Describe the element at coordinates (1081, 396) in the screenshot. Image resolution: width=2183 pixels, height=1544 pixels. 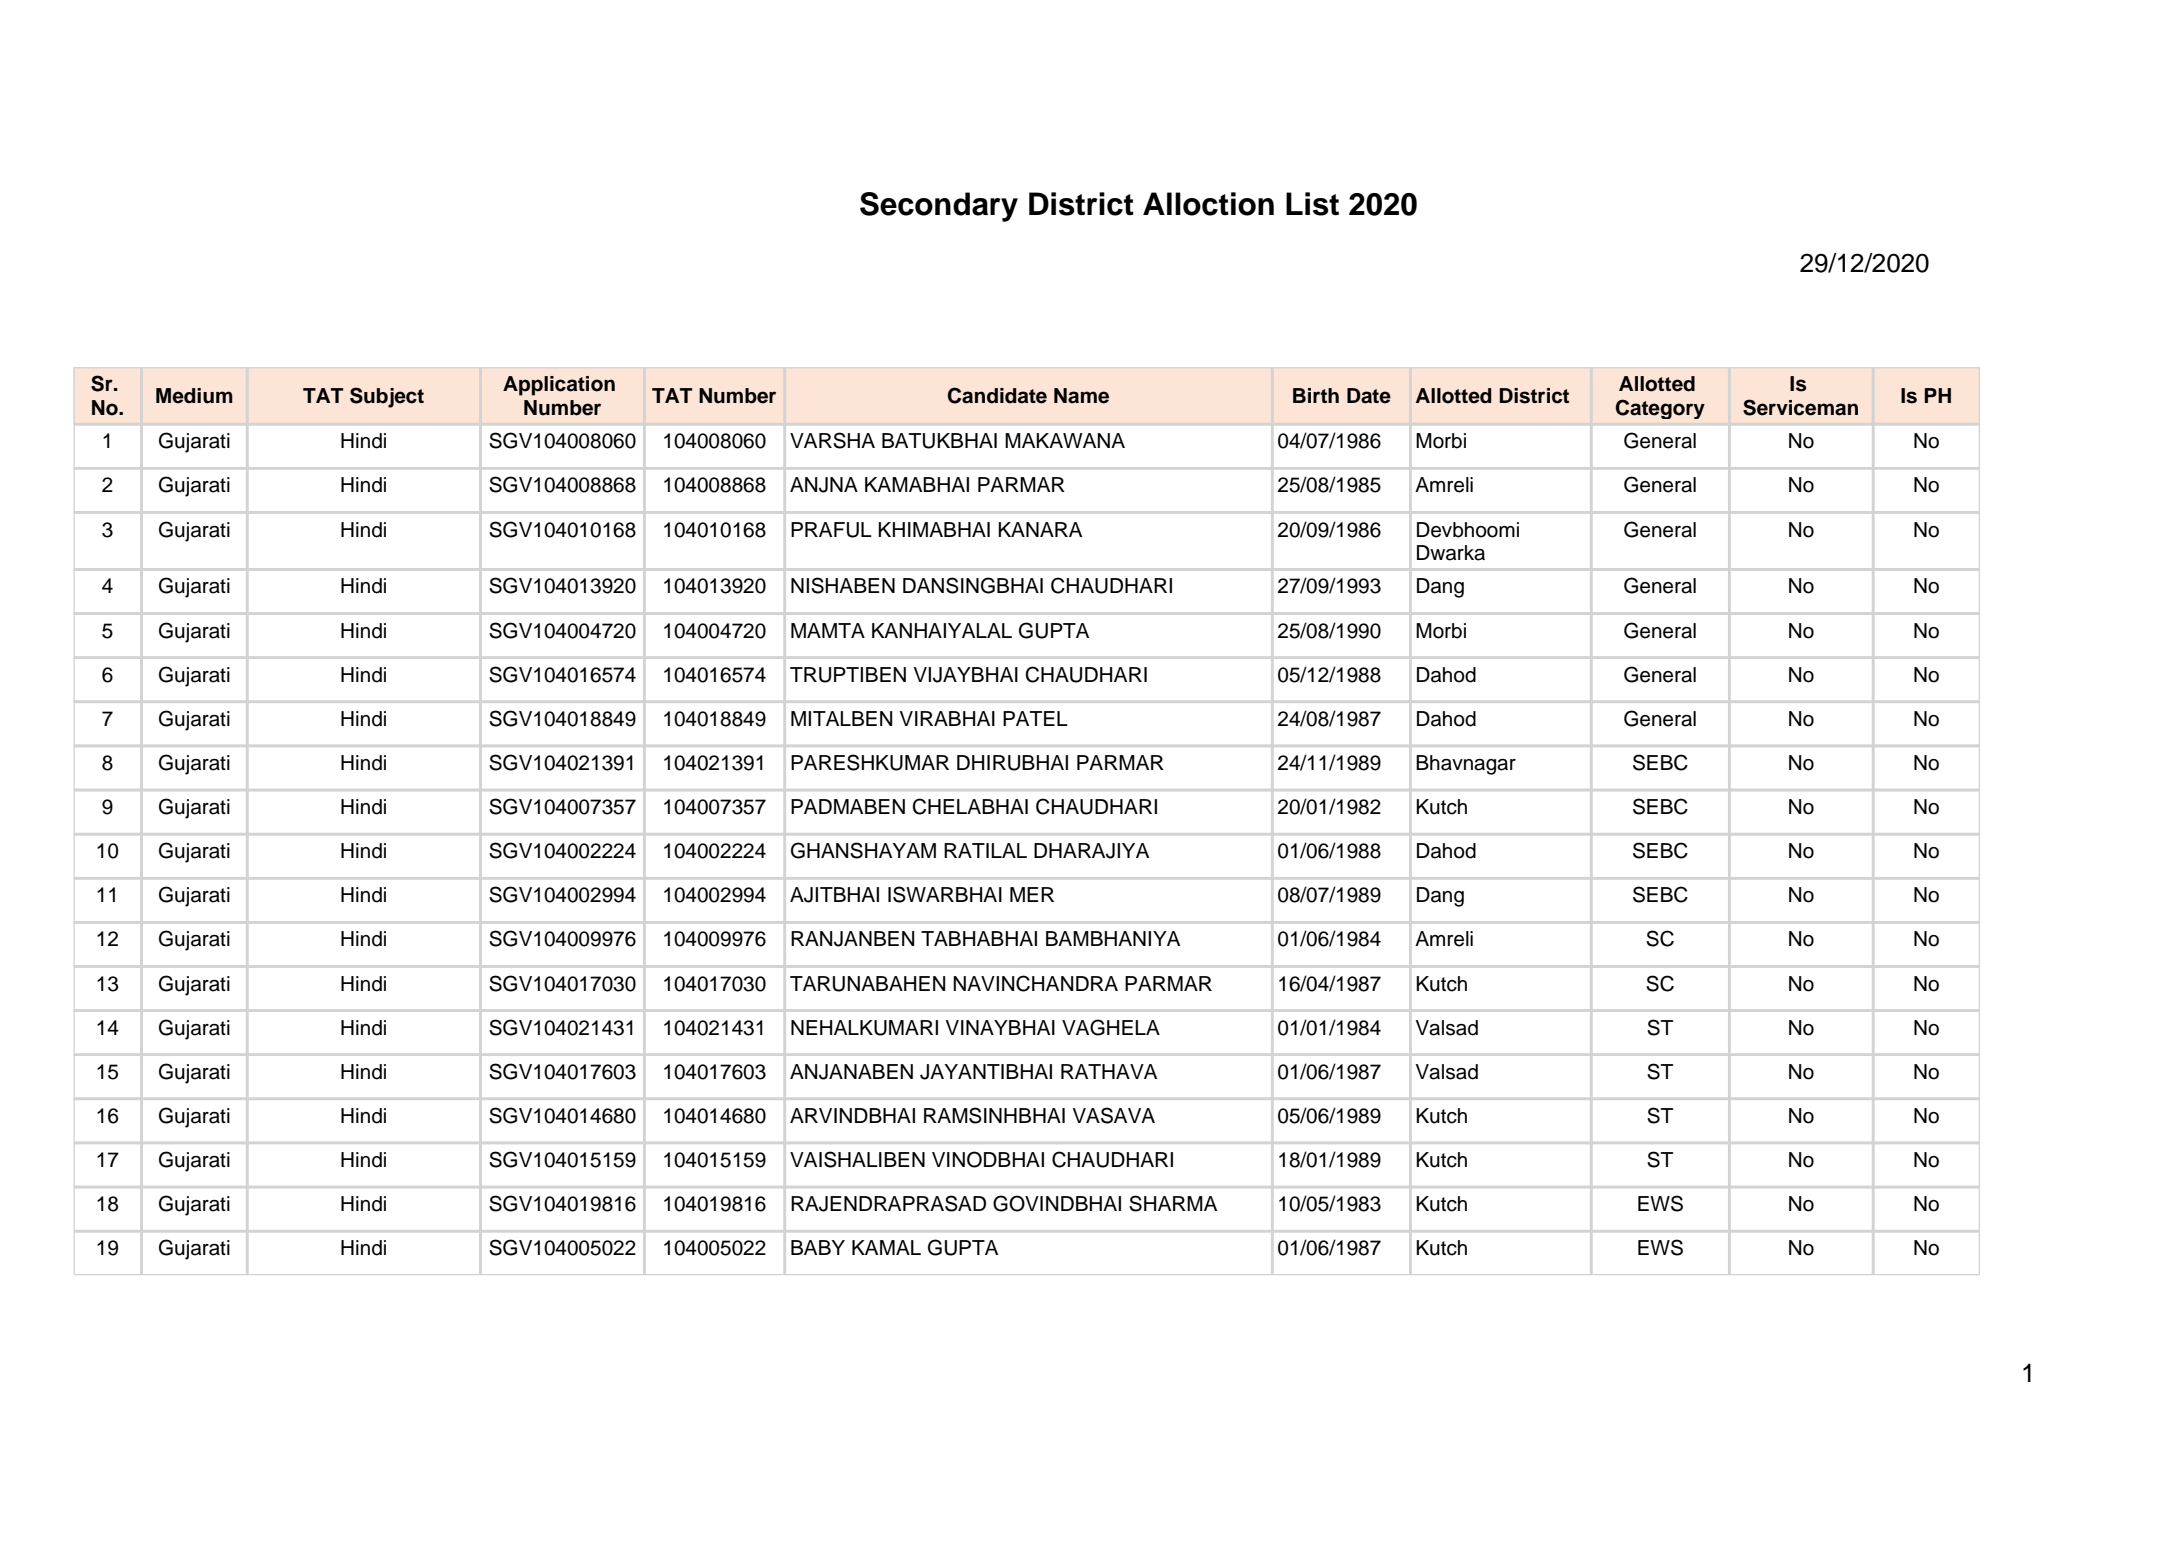
I see `Name` at that location.
